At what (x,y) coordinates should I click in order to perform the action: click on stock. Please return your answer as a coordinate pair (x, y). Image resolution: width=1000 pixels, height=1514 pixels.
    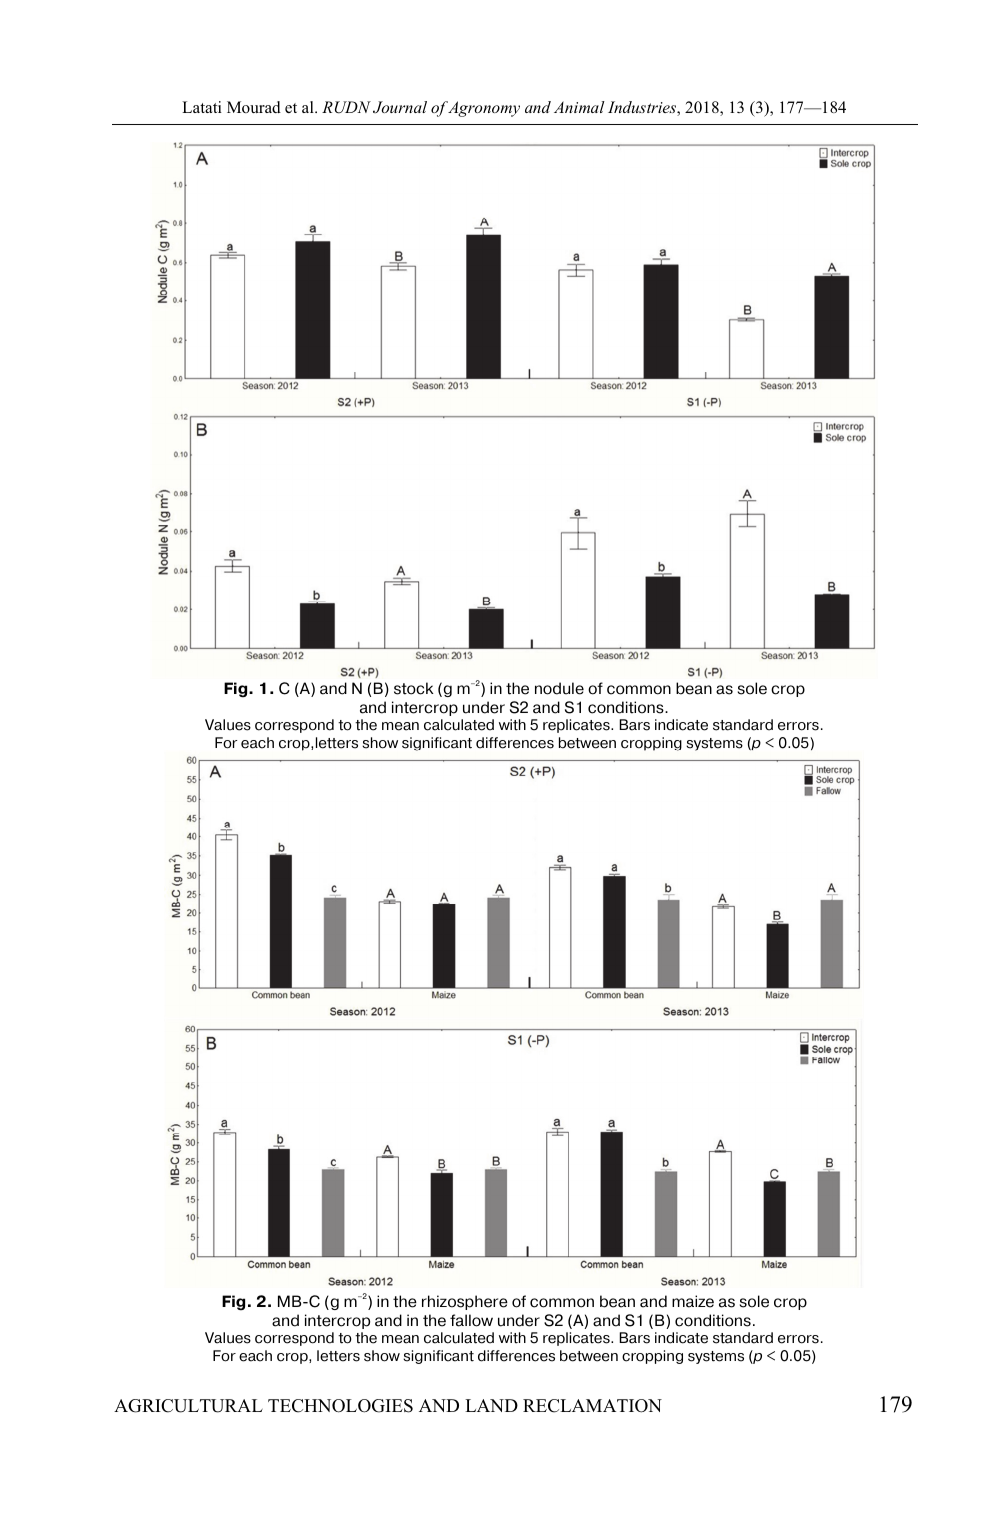
    Looking at the image, I should click on (414, 688).
